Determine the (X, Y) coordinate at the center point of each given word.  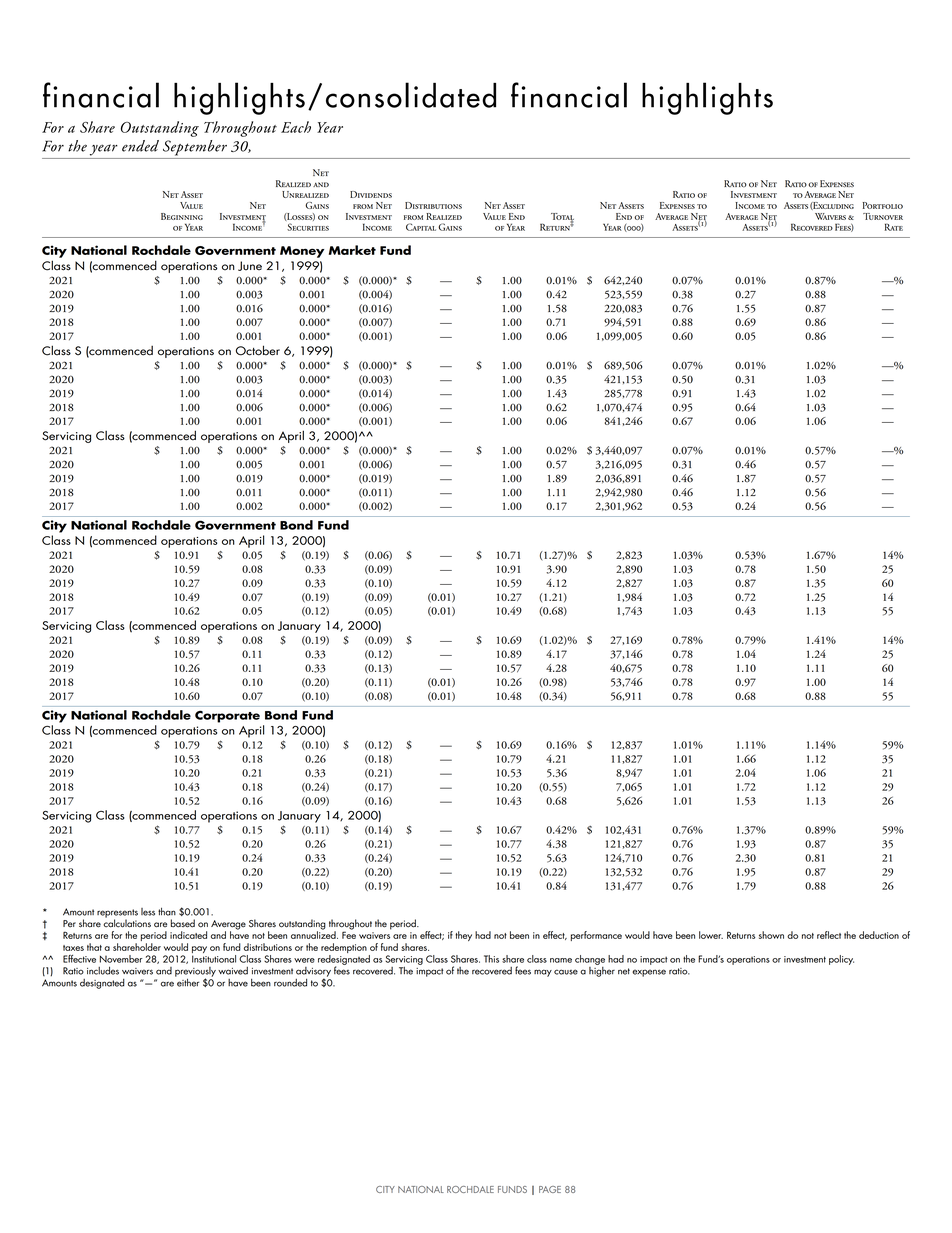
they (463, 936)
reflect (829, 935)
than (167, 911)
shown (771, 935)
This (491, 959)
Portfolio (883, 205)
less (148, 912)
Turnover (883, 216)
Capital (421, 227)
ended (140, 146)
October (258, 350)
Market (352, 250)
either (187, 981)
